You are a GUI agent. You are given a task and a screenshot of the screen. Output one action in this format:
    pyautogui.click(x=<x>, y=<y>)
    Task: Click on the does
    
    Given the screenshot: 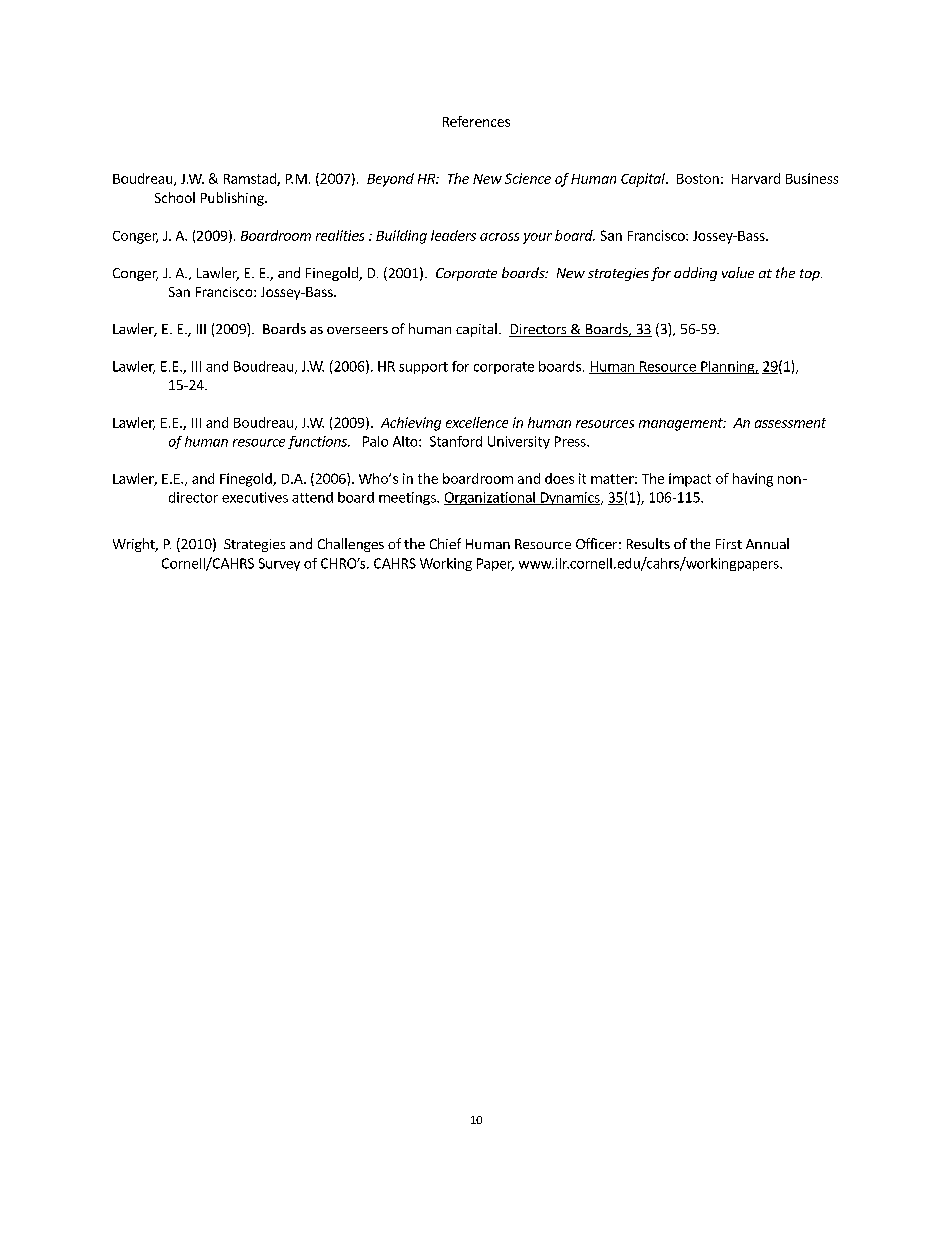 What is the action you would take?
    pyautogui.click(x=559, y=478)
